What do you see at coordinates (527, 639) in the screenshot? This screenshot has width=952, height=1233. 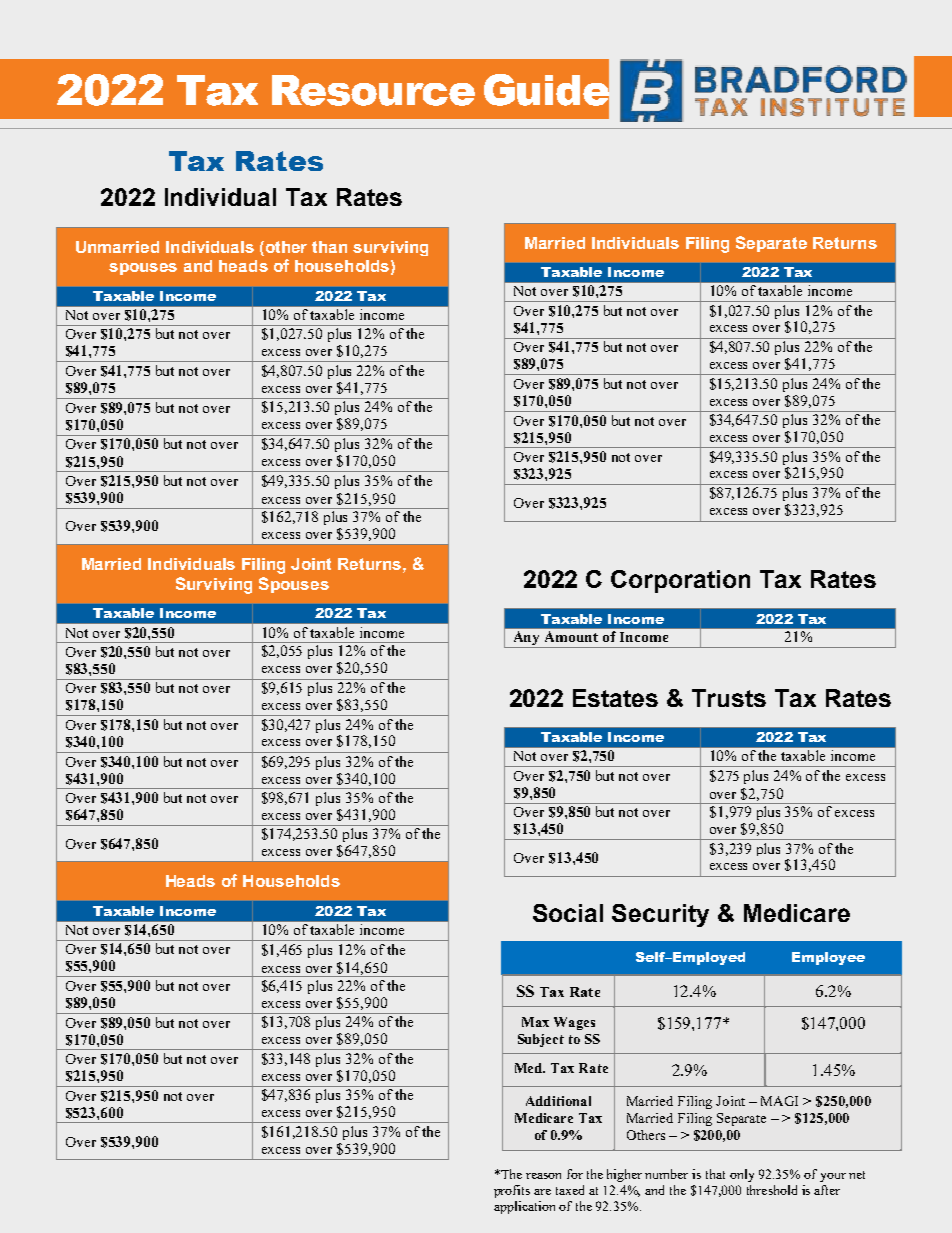 I see `Any` at bounding box center [527, 639].
